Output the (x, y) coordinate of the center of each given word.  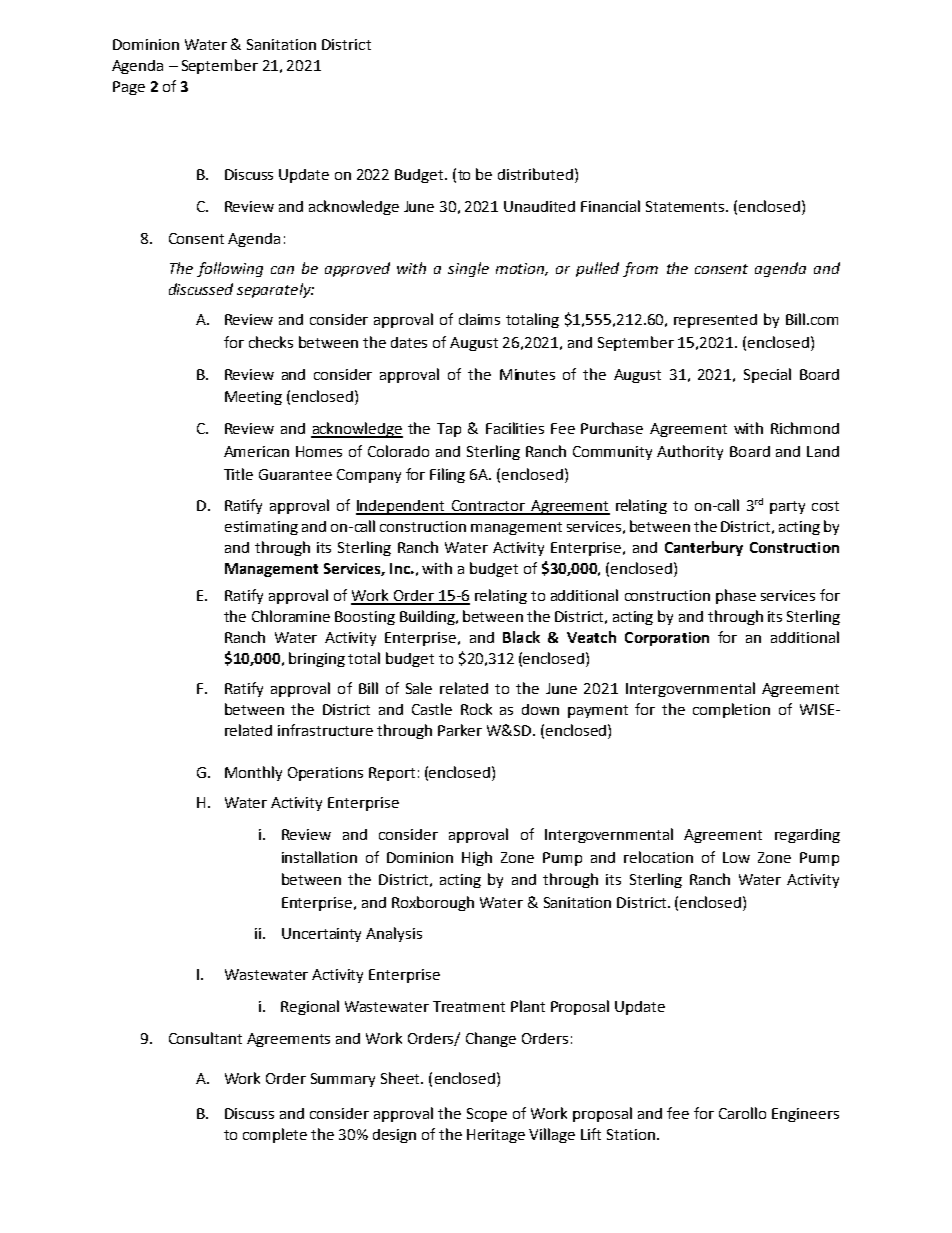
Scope (487, 1115)
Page (129, 88)
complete (275, 1135)
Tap (449, 430)
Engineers (805, 1115)
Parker (460, 730)
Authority (690, 452)
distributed (535, 174)
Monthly (253, 773)
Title (238, 474)
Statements (686, 206)
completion (731, 710)
